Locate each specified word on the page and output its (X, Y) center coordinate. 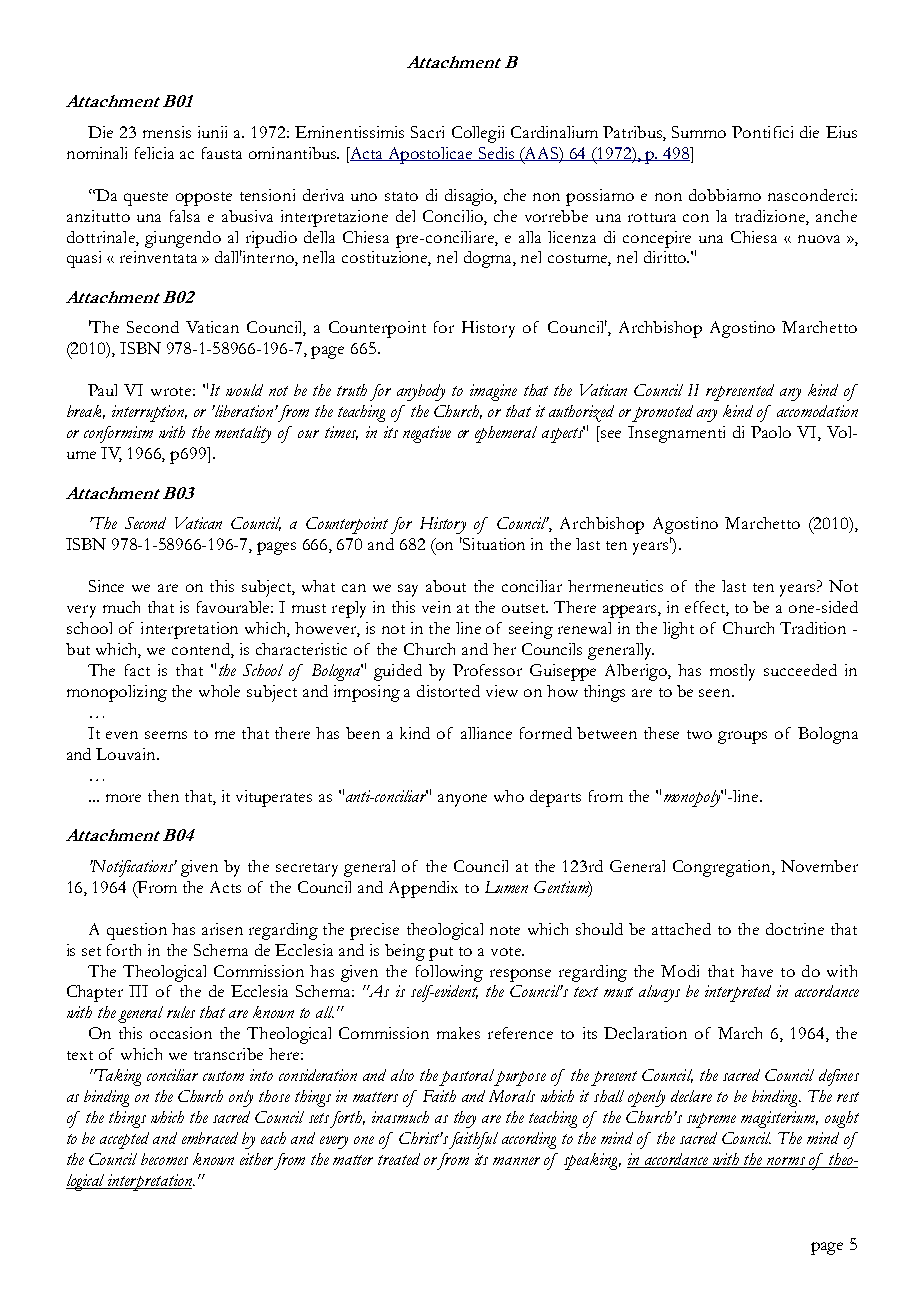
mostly (732, 672)
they (465, 1119)
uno (364, 197)
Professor (487, 670)
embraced (210, 1138)
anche (836, 216)
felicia (154, 153)
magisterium (779, 1119)
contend (202, 650)
